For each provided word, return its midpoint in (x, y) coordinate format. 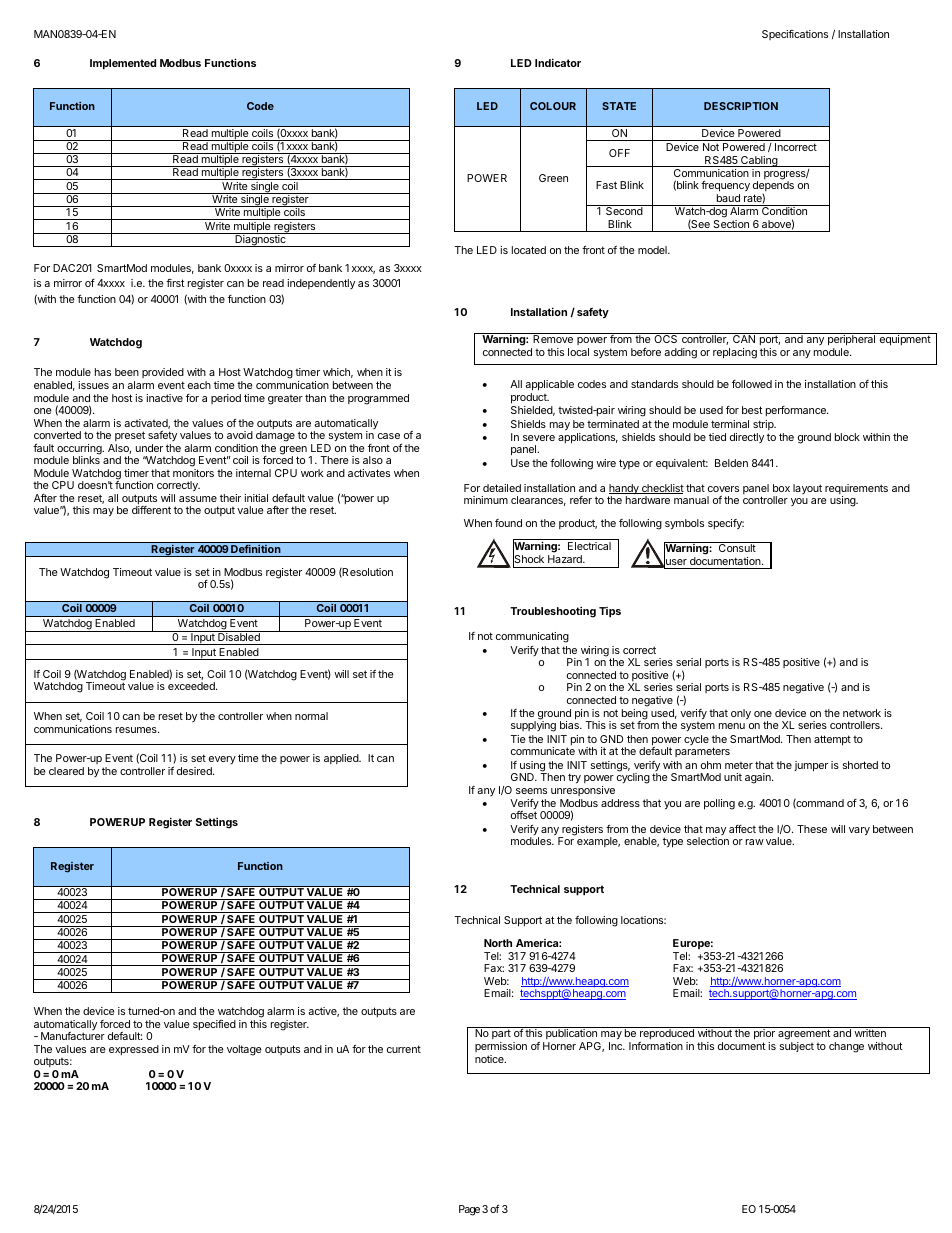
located (529, 250)
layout (807, 489)
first (175, 283)
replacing (735, 353)
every (222, 760)
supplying (533, 726)
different (151, 510)
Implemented (123, 64)
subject (797, 1047)
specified (214, 1025)
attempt (832, 740)
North (498, 943)
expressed (134, 1050)
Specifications (795, 35)
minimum (486, 500)
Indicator (558, 62)
